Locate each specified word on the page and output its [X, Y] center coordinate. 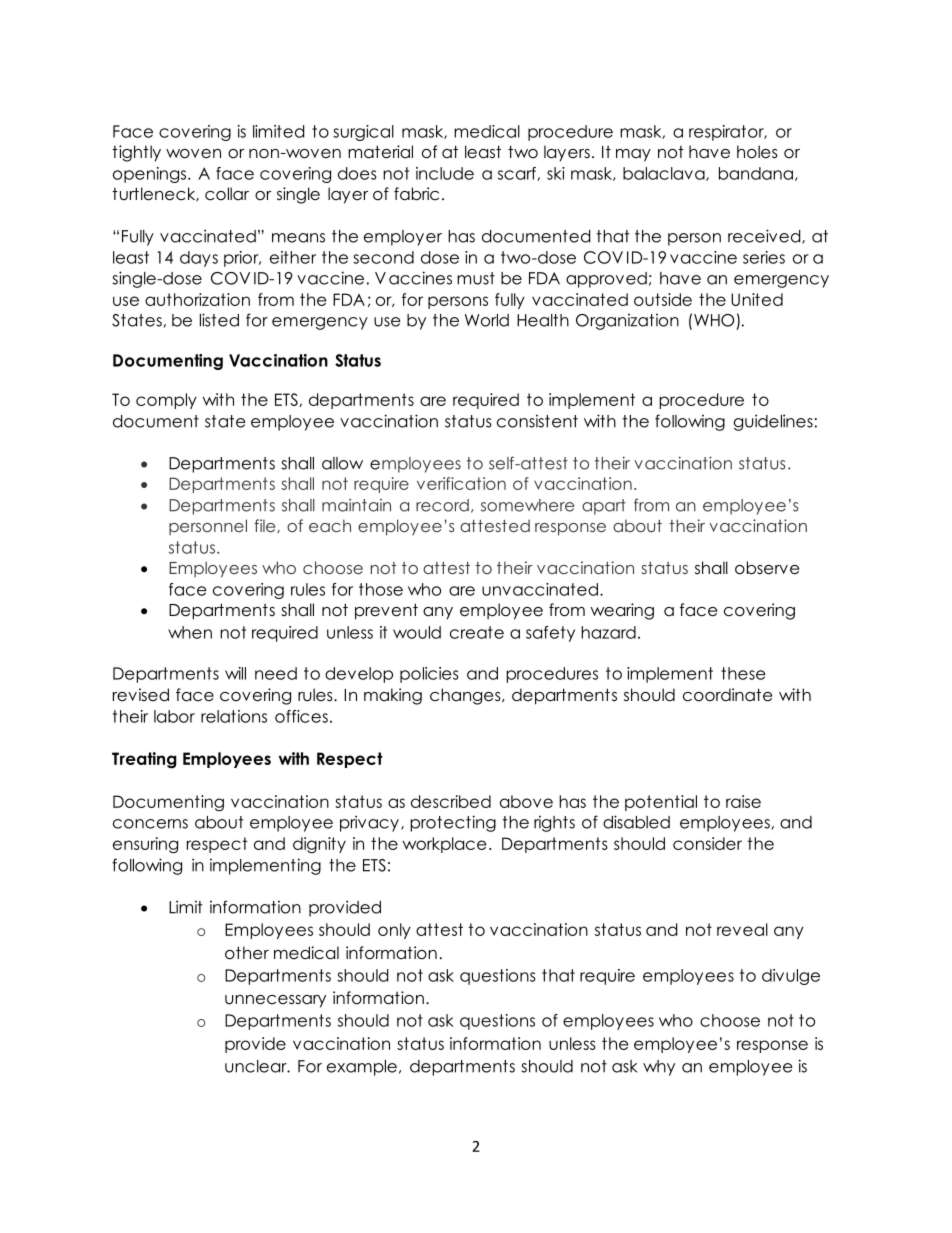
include [445, 173]
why [659, 1068]
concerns [150, 824]
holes [757, 152]
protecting [453, 823]
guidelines [773, 422]
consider [707, 843]
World [487, 320]
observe [767, 568]
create [477, 632]
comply [166, 401]
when [190, 632]
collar [227, 194]
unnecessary [275, 1001]
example [362, 1068]
